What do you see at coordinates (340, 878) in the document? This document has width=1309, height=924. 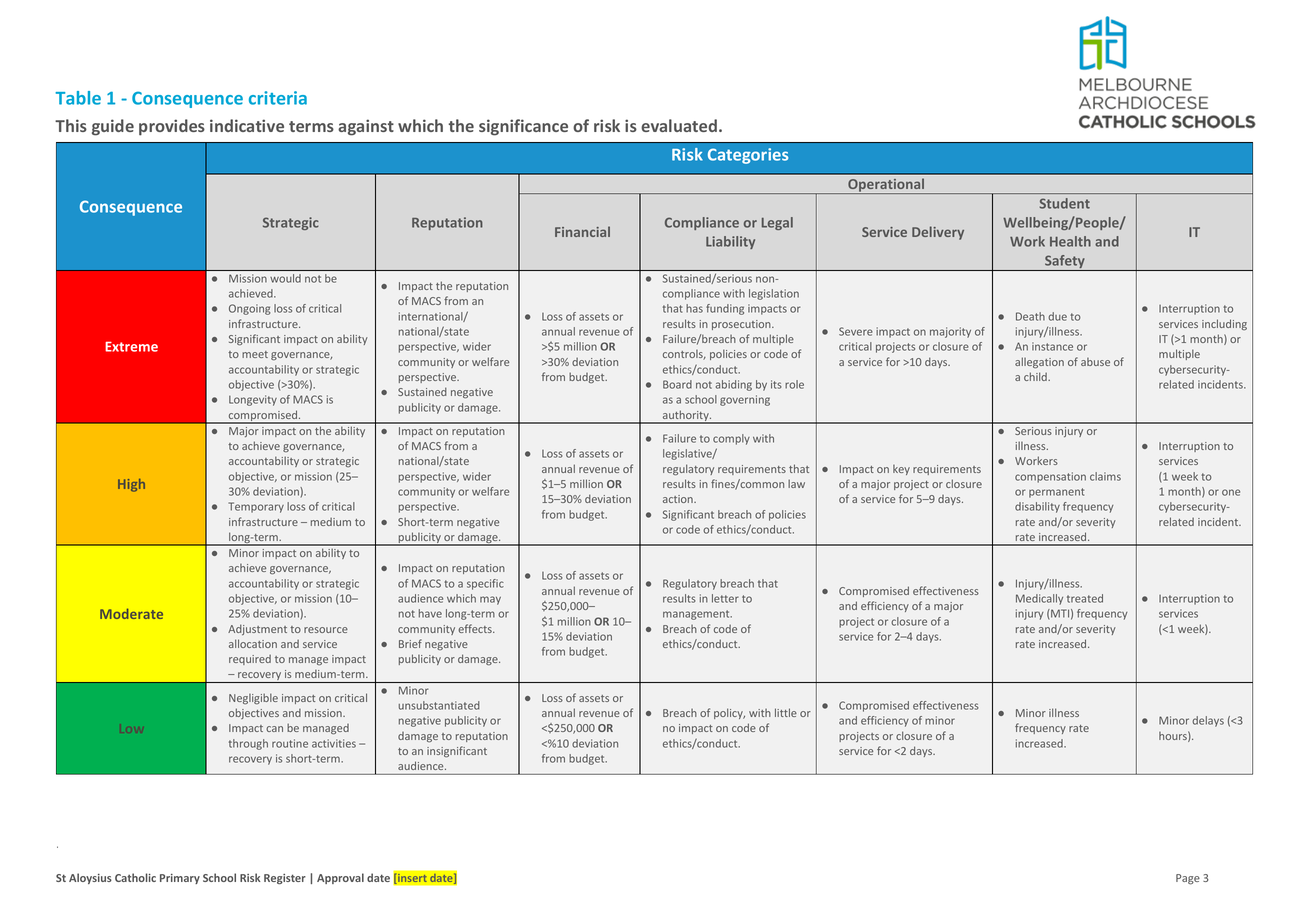 I see `Approval` at bounding box center [340, 878].
